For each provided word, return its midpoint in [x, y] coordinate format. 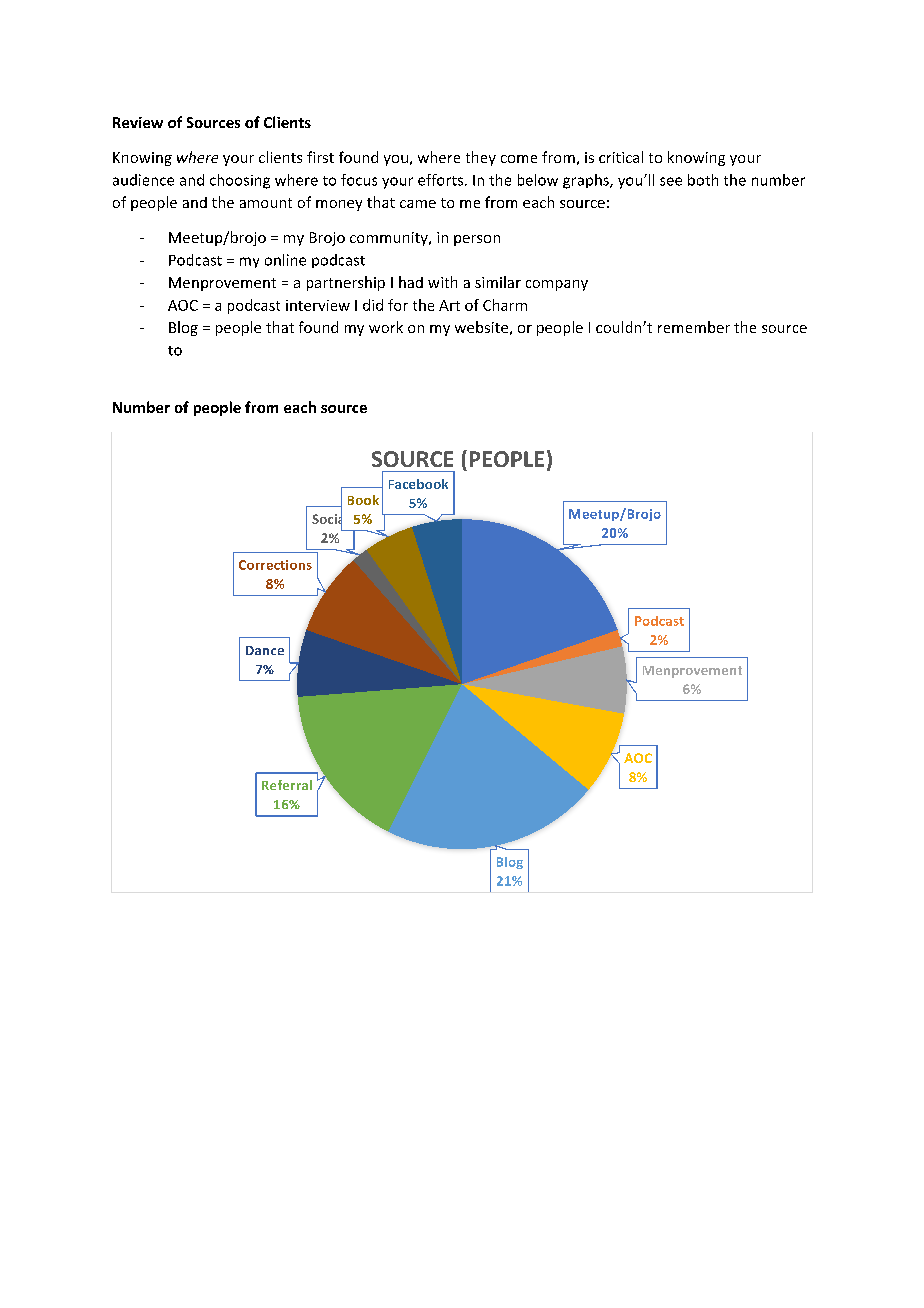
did [373, 305]
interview [318, 305]
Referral [287, 785]
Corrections [275, 565]
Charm [505, 305]
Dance [265, 650]
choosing [240, 181]
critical [621, 157]
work [386, 327]
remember [694, 327]
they [481, 158]
